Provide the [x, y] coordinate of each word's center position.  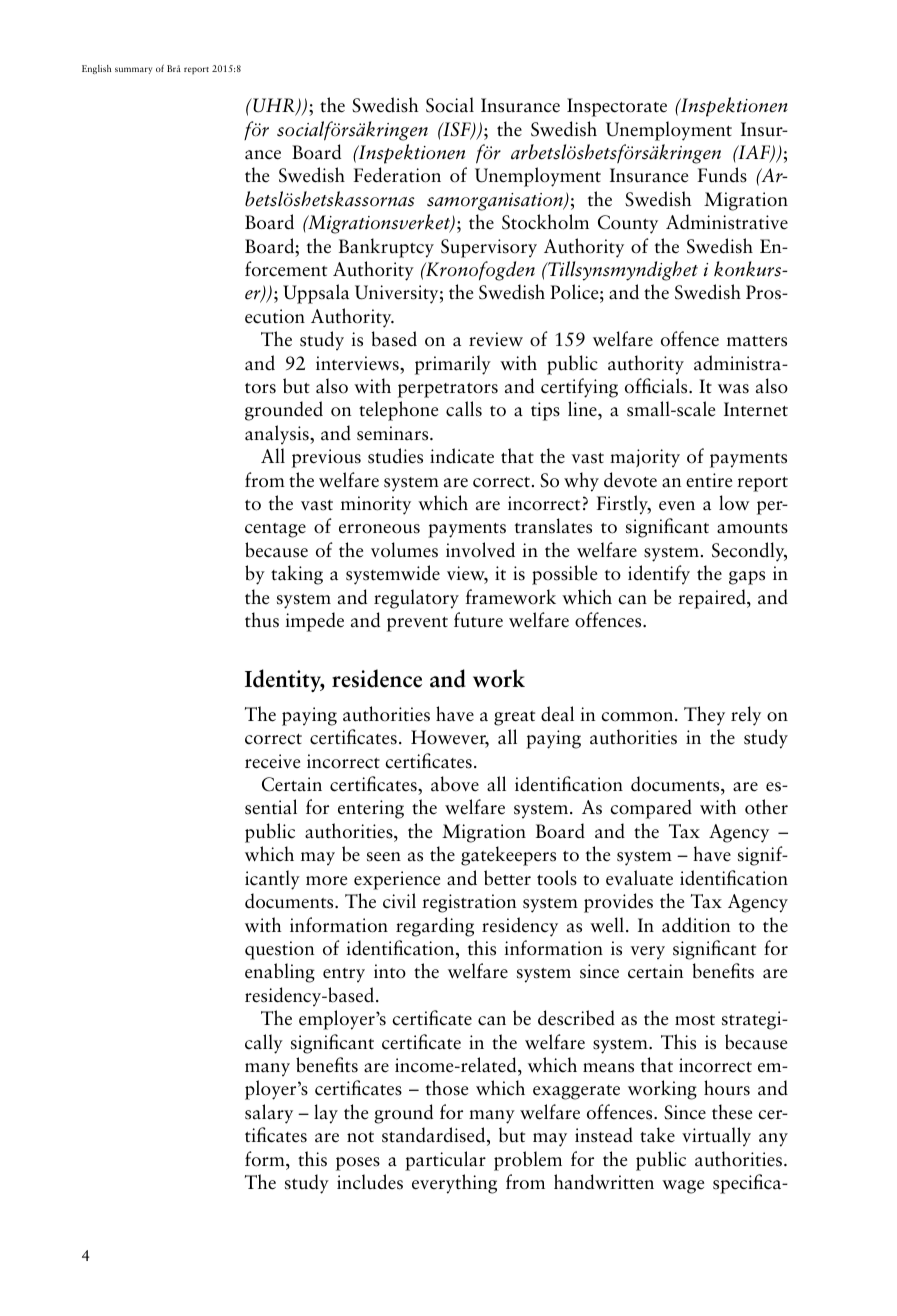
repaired [713, 599]
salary [269, 1114]
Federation [397, 175]
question [280, 950]
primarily [453, 365]
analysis [278, 434]
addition [696, 925]
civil [399, 901]
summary [133, 70]
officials [657, 386]
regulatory [416, 599]
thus [262, 620]
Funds [722, 175]
